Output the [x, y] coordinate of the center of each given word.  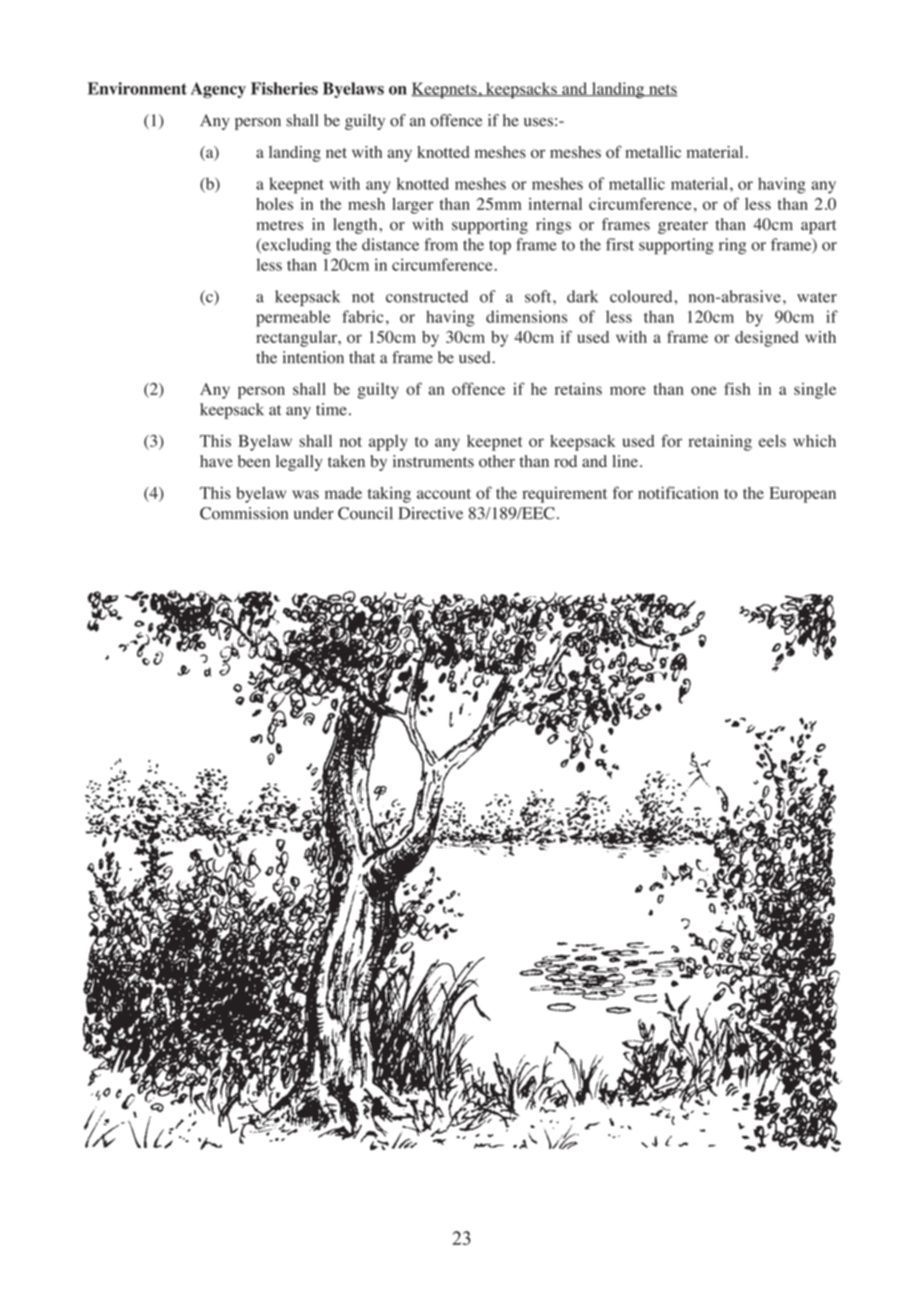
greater [683, 227]
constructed [427, 296]
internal [555, 204]
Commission [244, 513]
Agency [218, 90]
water [817, 297]
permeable [293, 318]
